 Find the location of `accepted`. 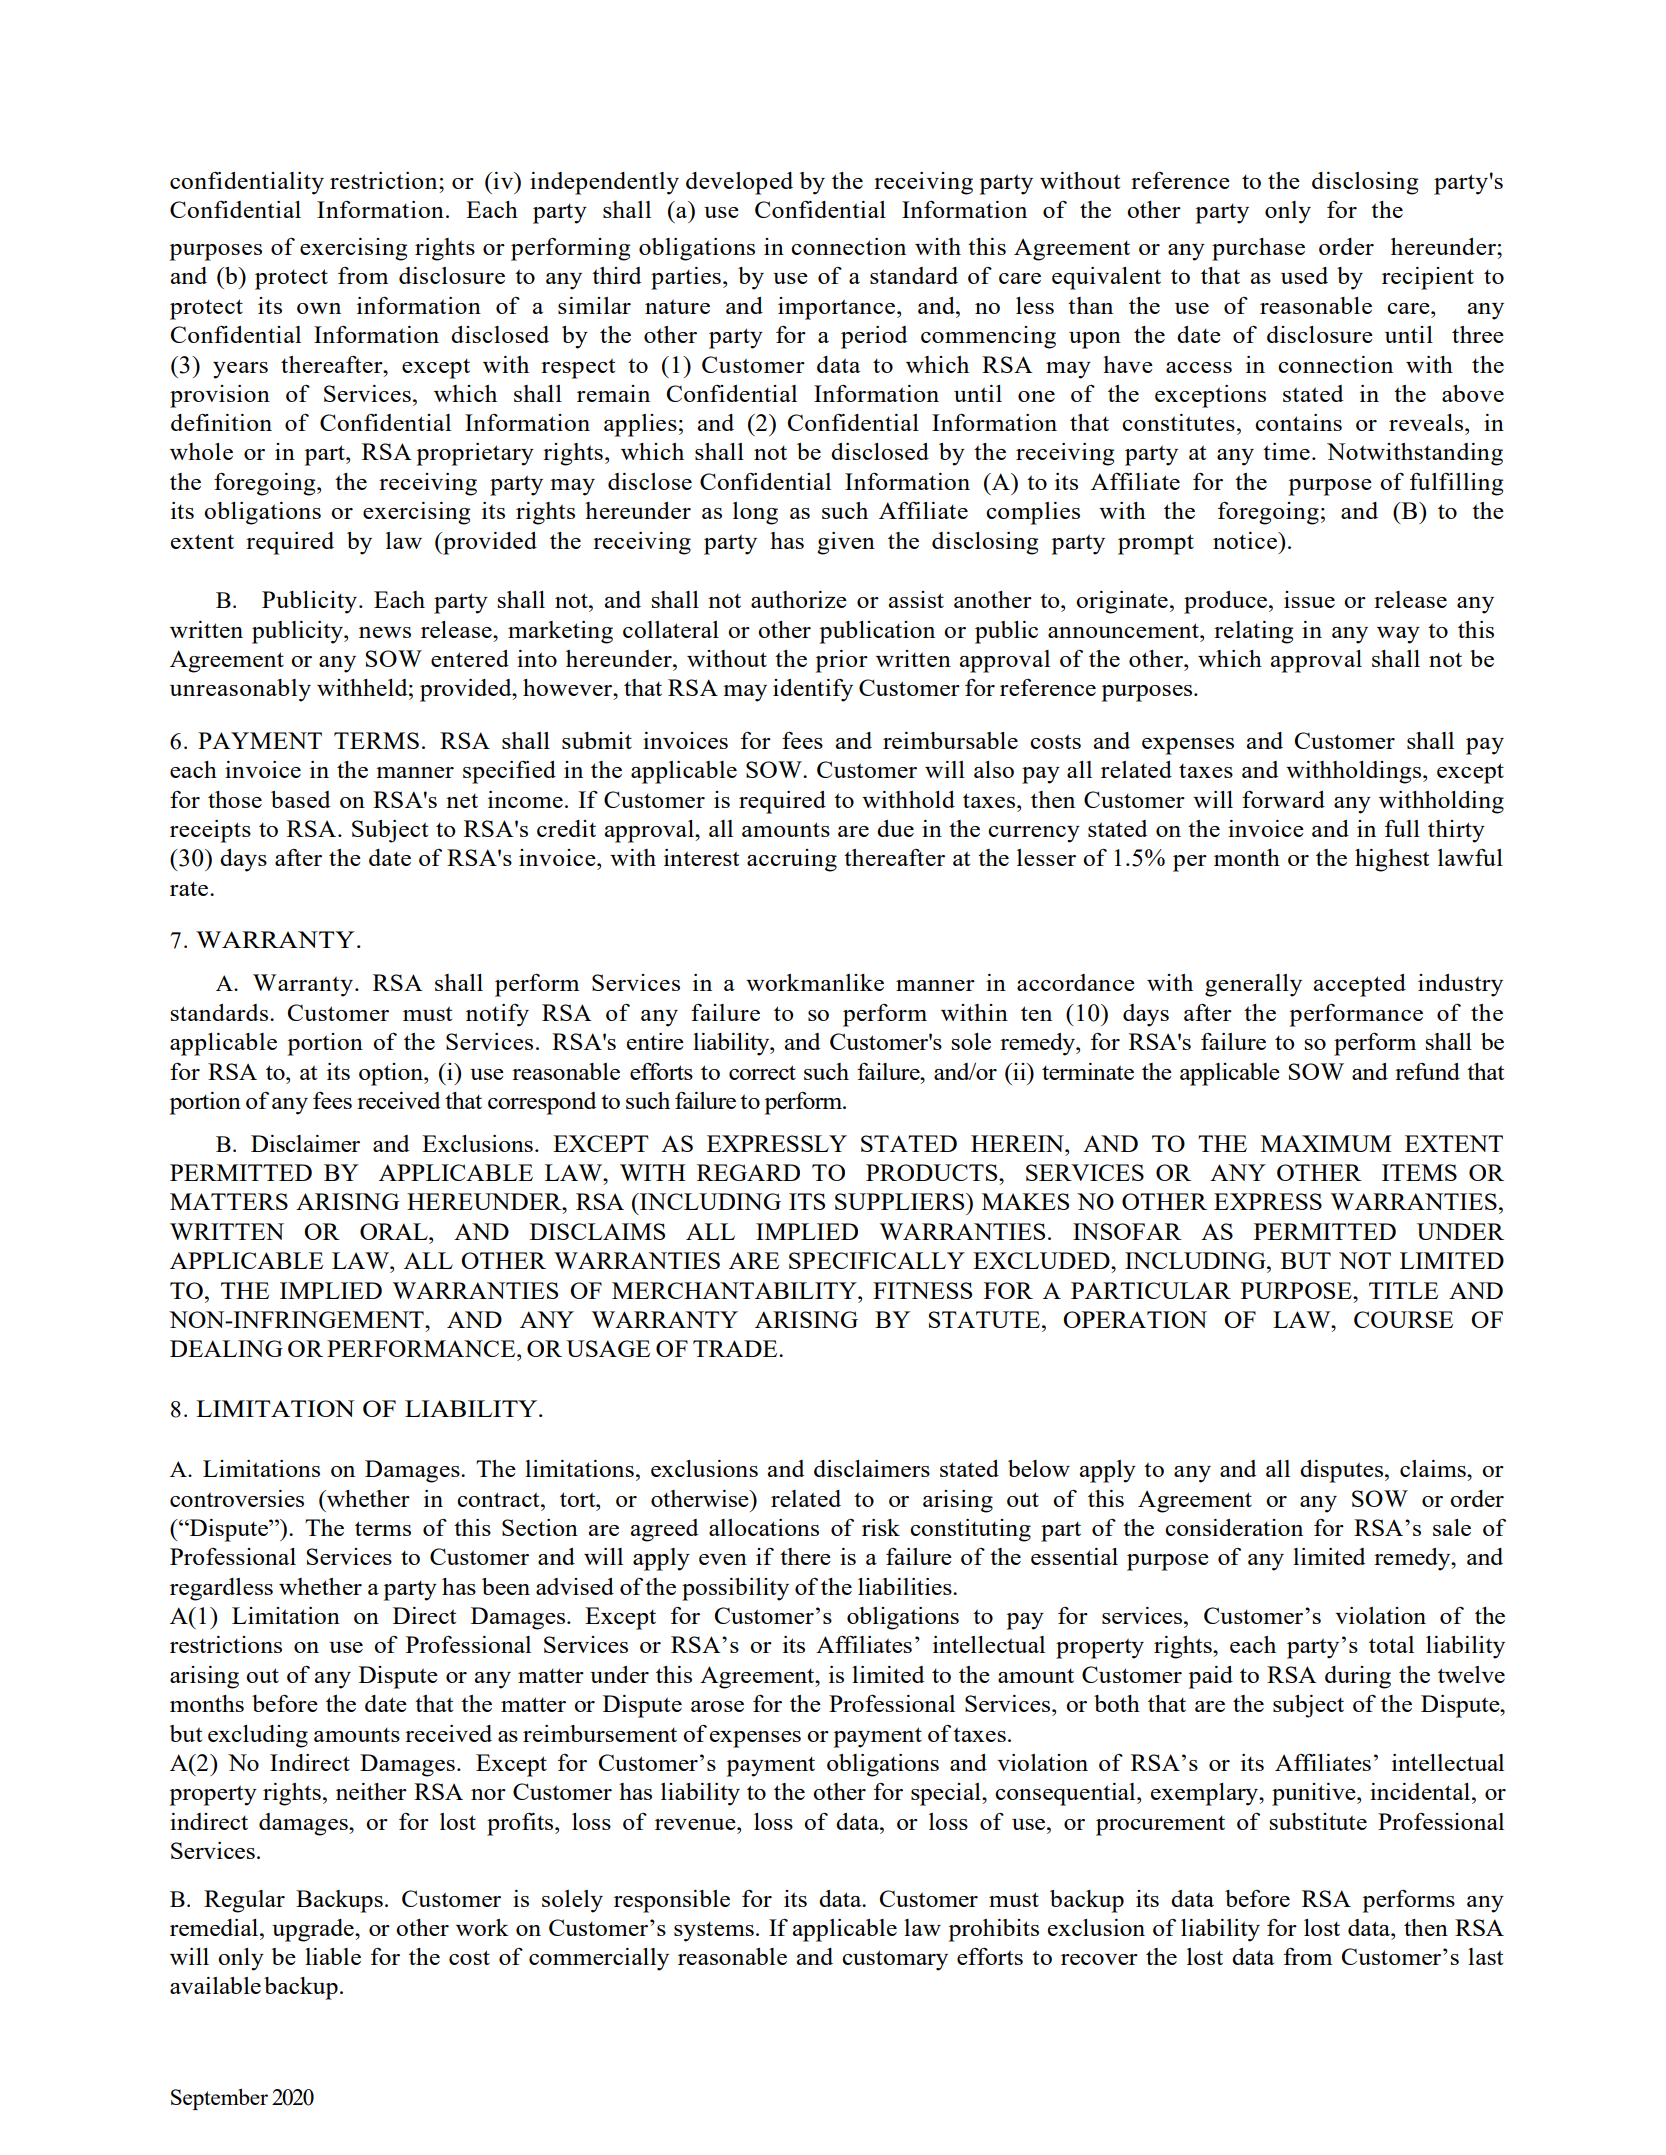

accepted is located at coordinates (1360, 985).
